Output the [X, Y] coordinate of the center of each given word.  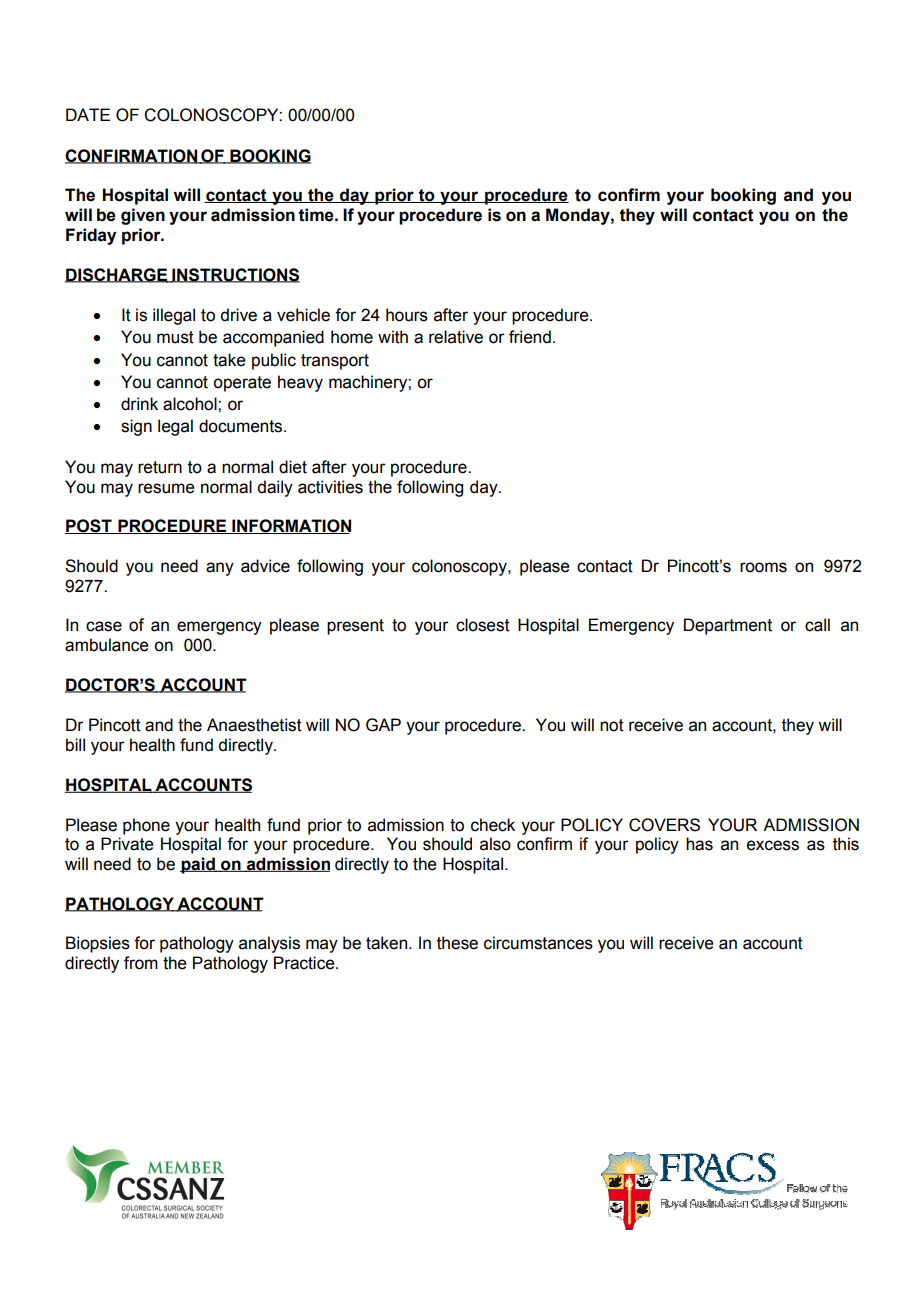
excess [773, 845]
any [220, 569]
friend [530, 337]
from [141, 963]
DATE [88, 114]
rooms [763, 567]
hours [407, 315]
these [457, 943]
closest [483, 625]
